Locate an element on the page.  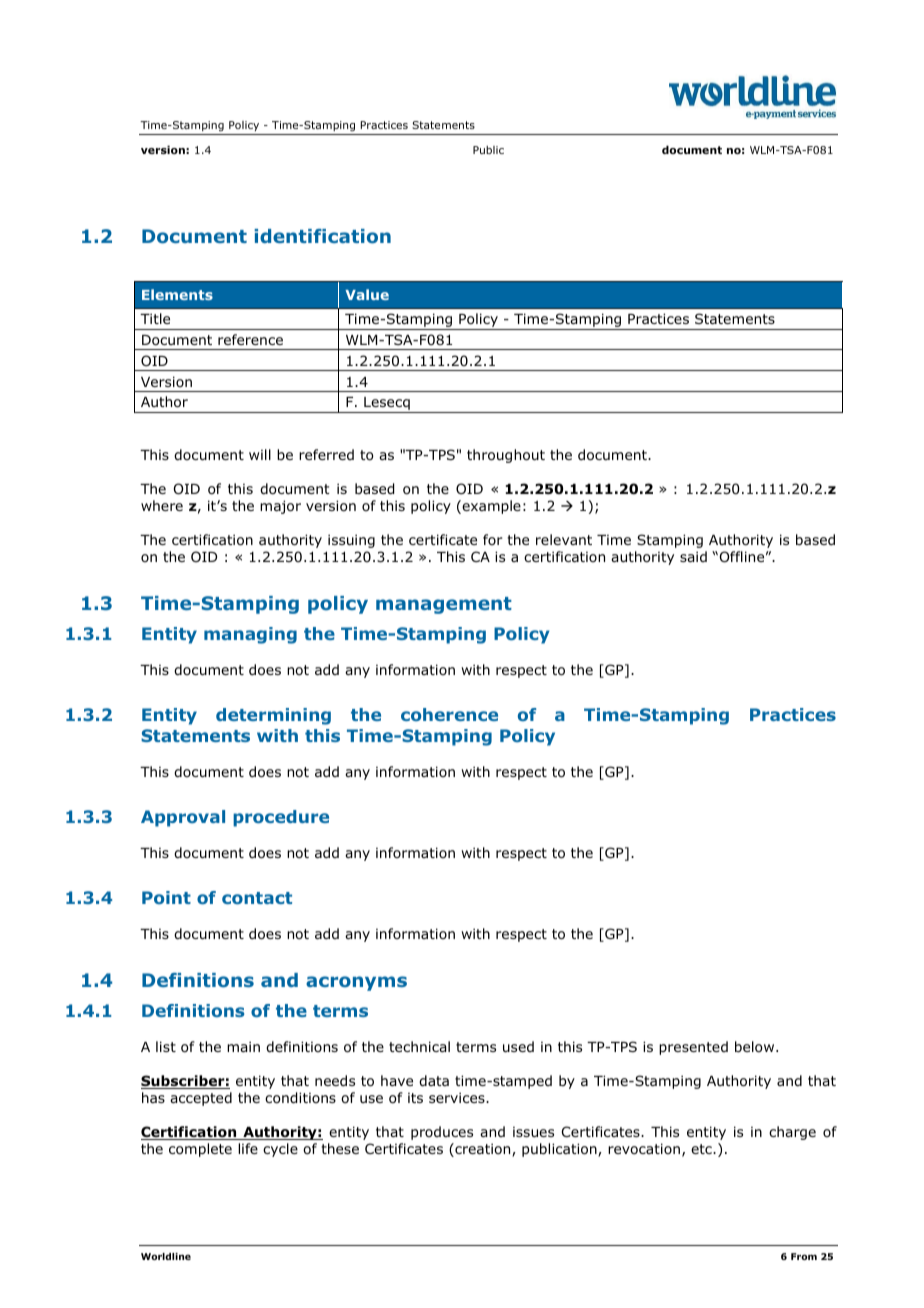
Value is located at coordinates (367, 294).
